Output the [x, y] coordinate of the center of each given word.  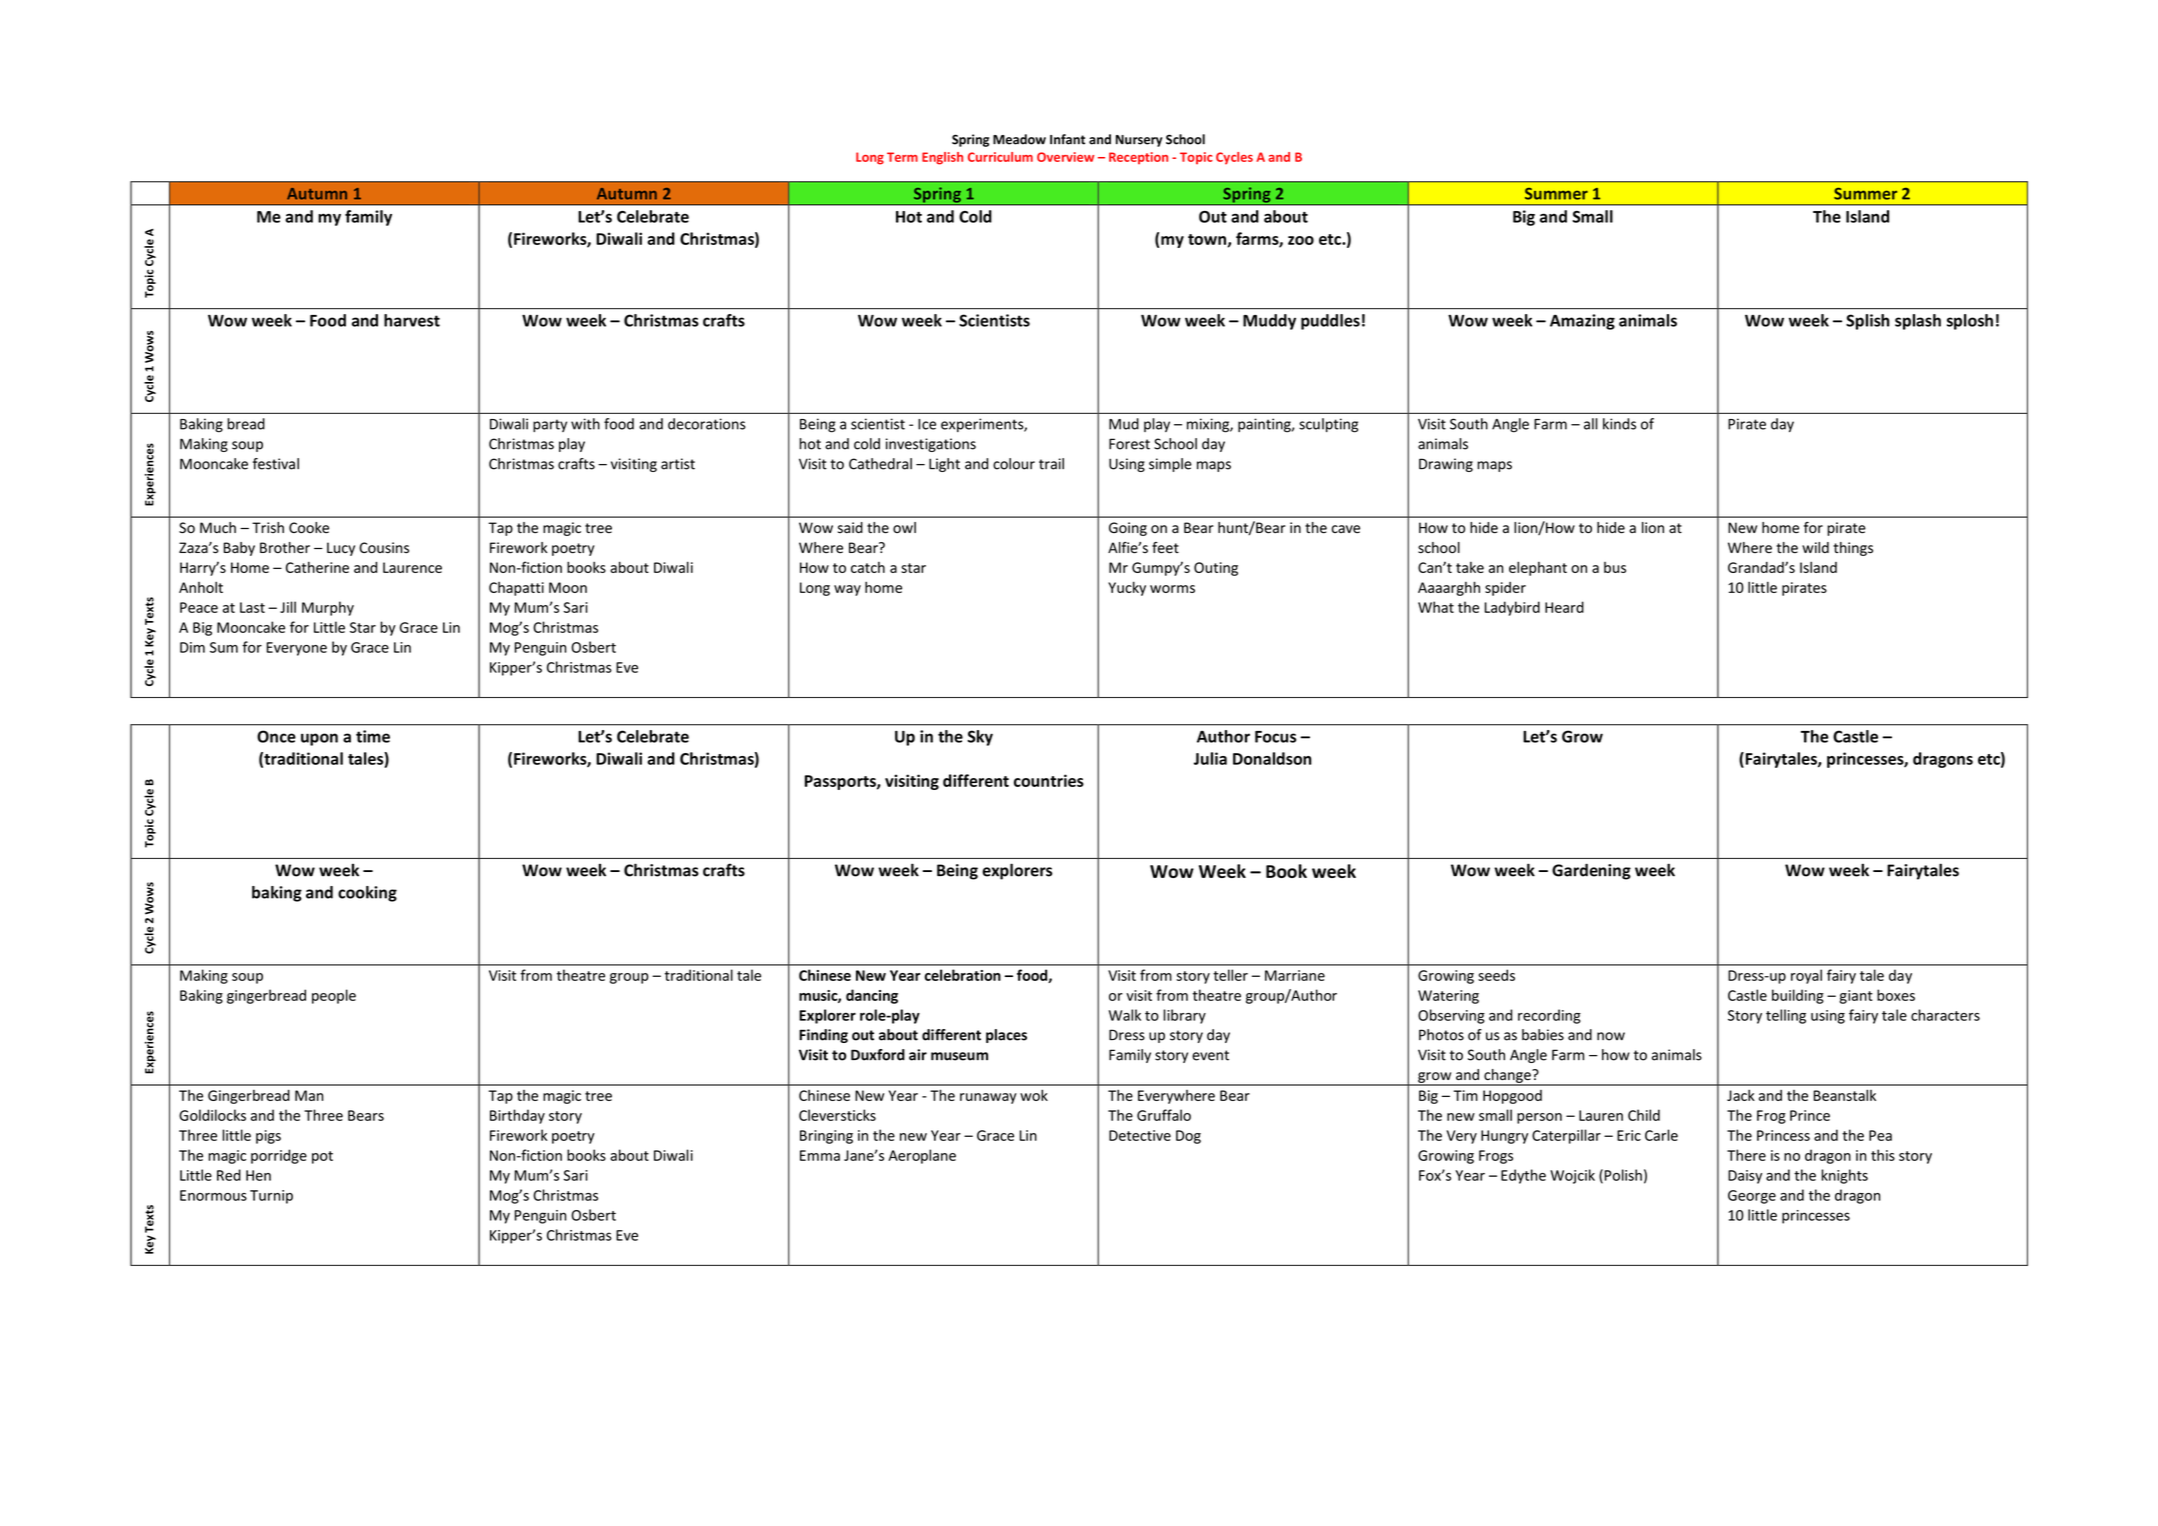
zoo [1301, 240]
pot [322, 1157]
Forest [1129, 444]
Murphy [328, 608]
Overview [1065, 157]
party [550, 425]
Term [902, 157]
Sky [980, 738]
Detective [1140, 1135]
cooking [367, 894]
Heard [1564, 607]
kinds [1619, 424]
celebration [963, 975]
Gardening [1591, 871]
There [1746, 1155]
